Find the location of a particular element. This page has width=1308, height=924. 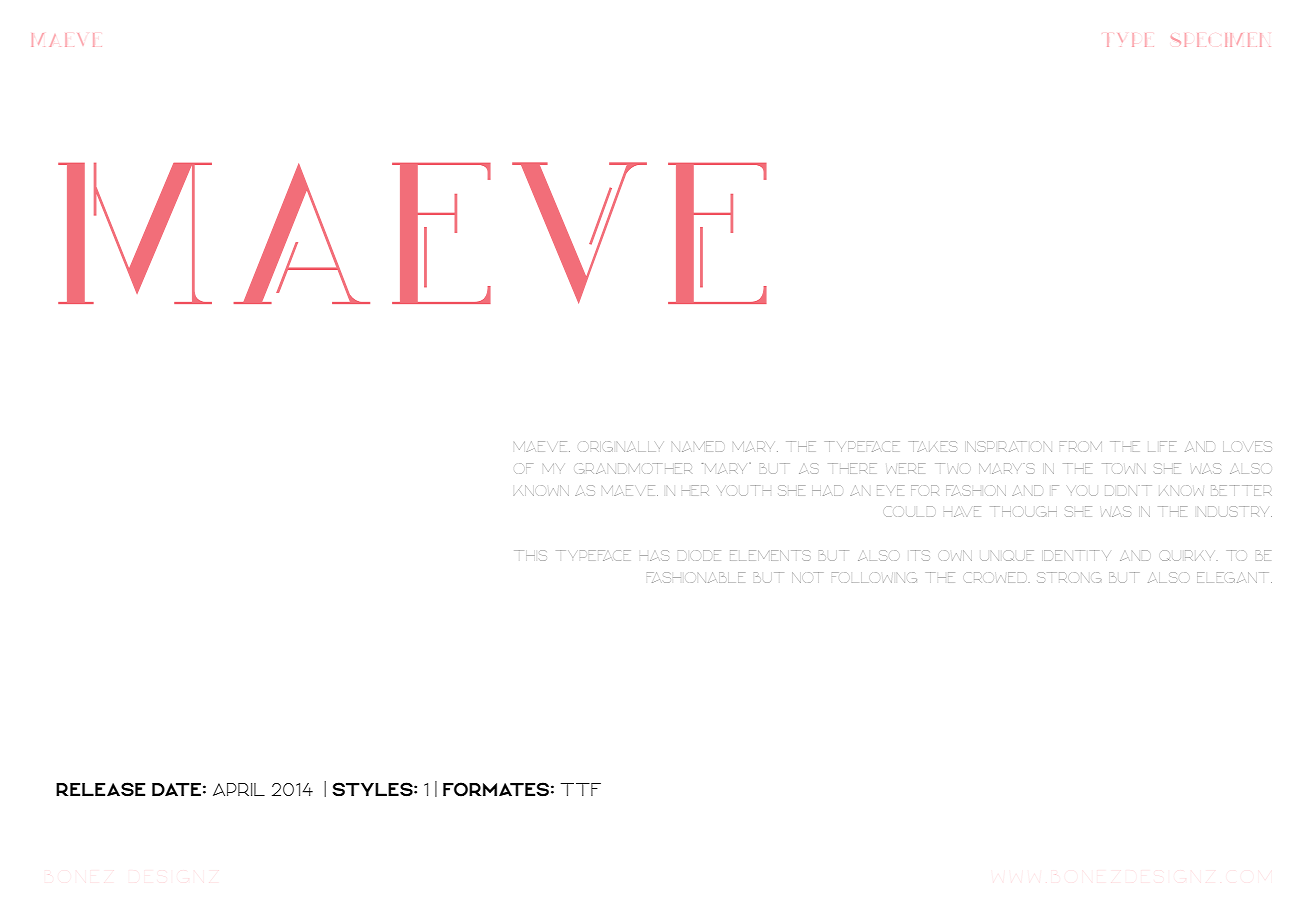

ELEGANT is located at coordinates (1234, 577).
